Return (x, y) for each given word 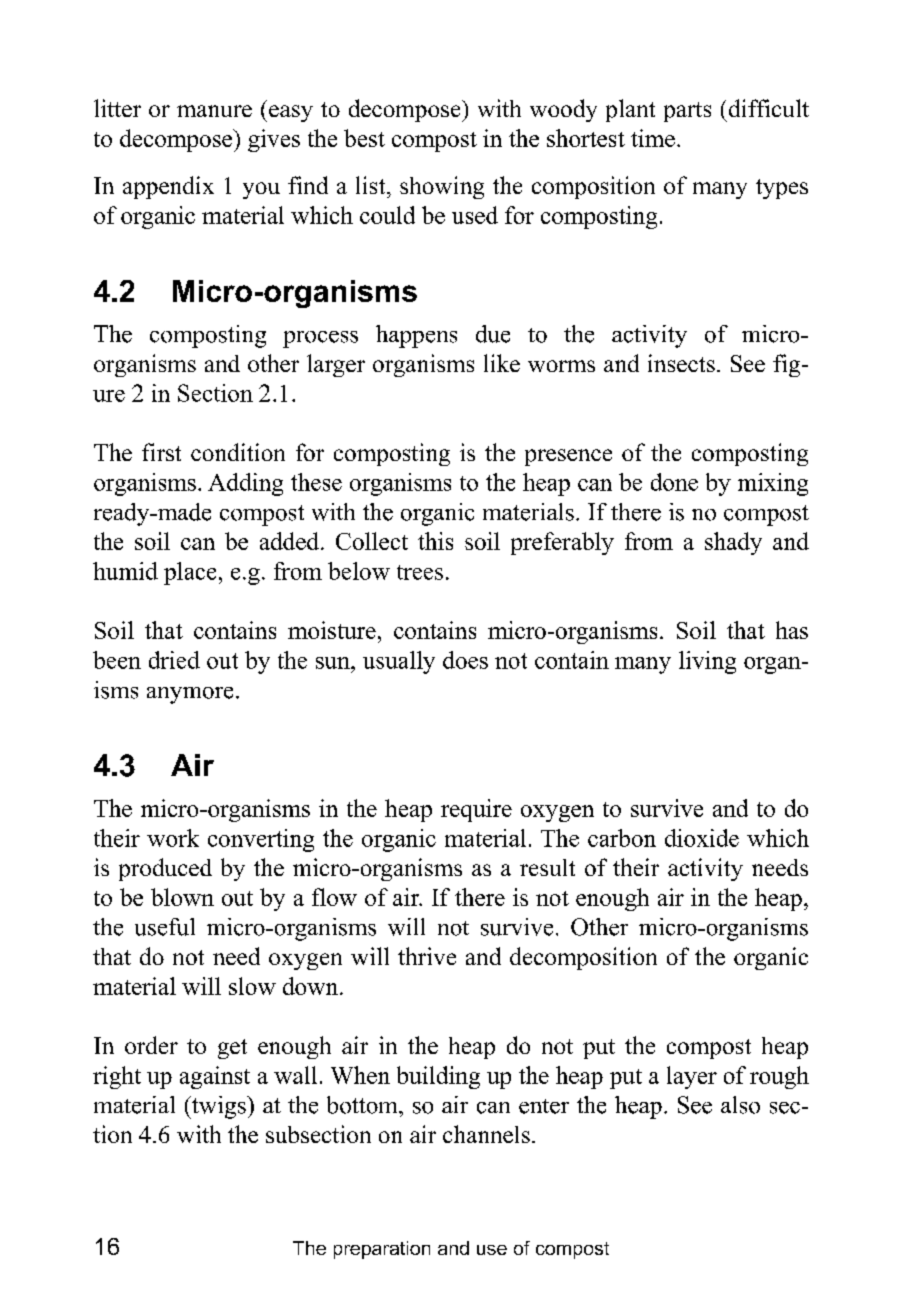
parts (687, 112)
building (438, 1077)
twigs (219, 1107)
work (173, 838)
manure (214, 111)
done (674, 482)
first (161, 452)
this (435, 541)
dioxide (702, 838)
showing (442, 187)
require (476, 810)
